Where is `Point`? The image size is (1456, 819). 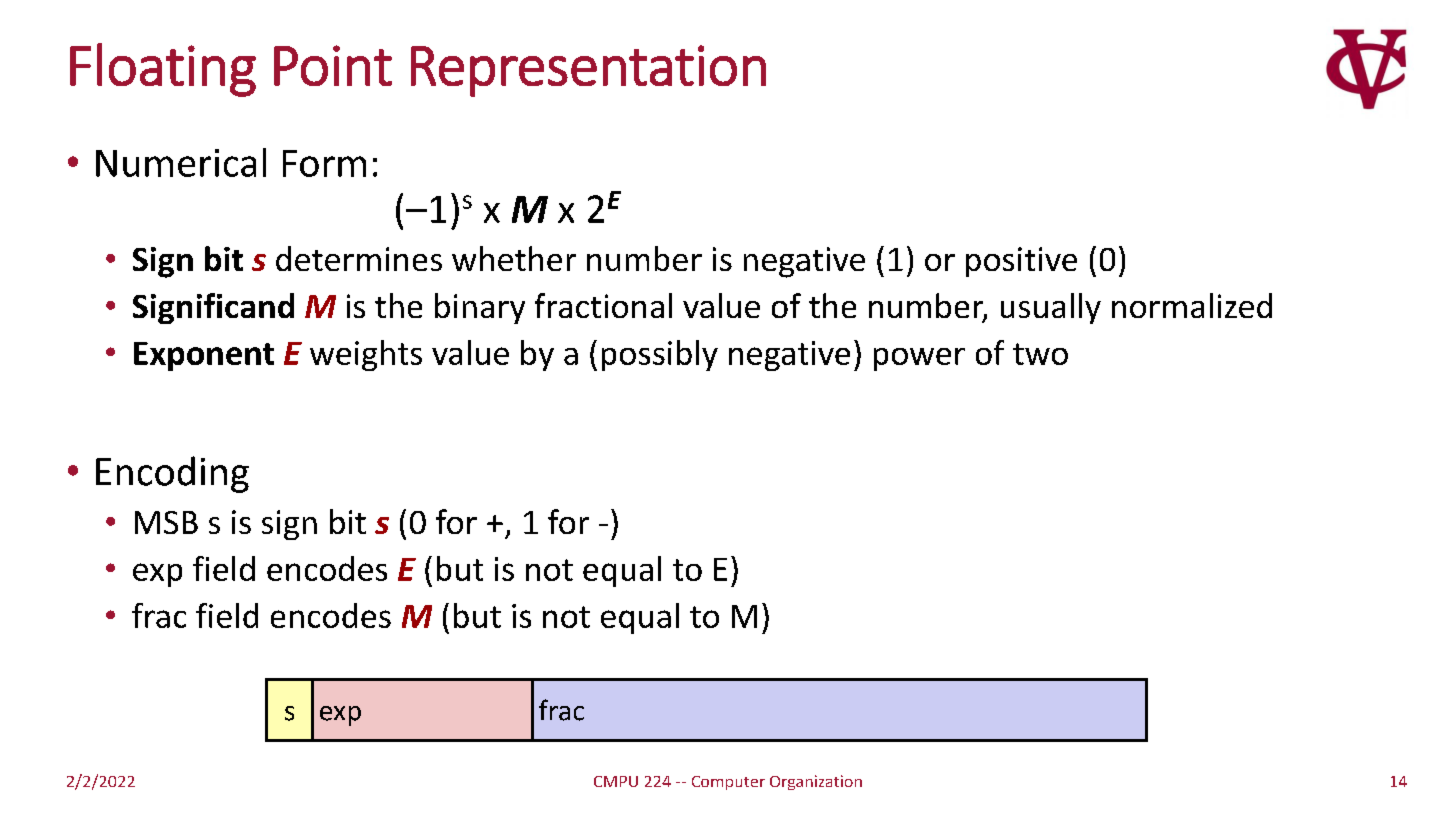 Point is located at coordinates (333, 65).
